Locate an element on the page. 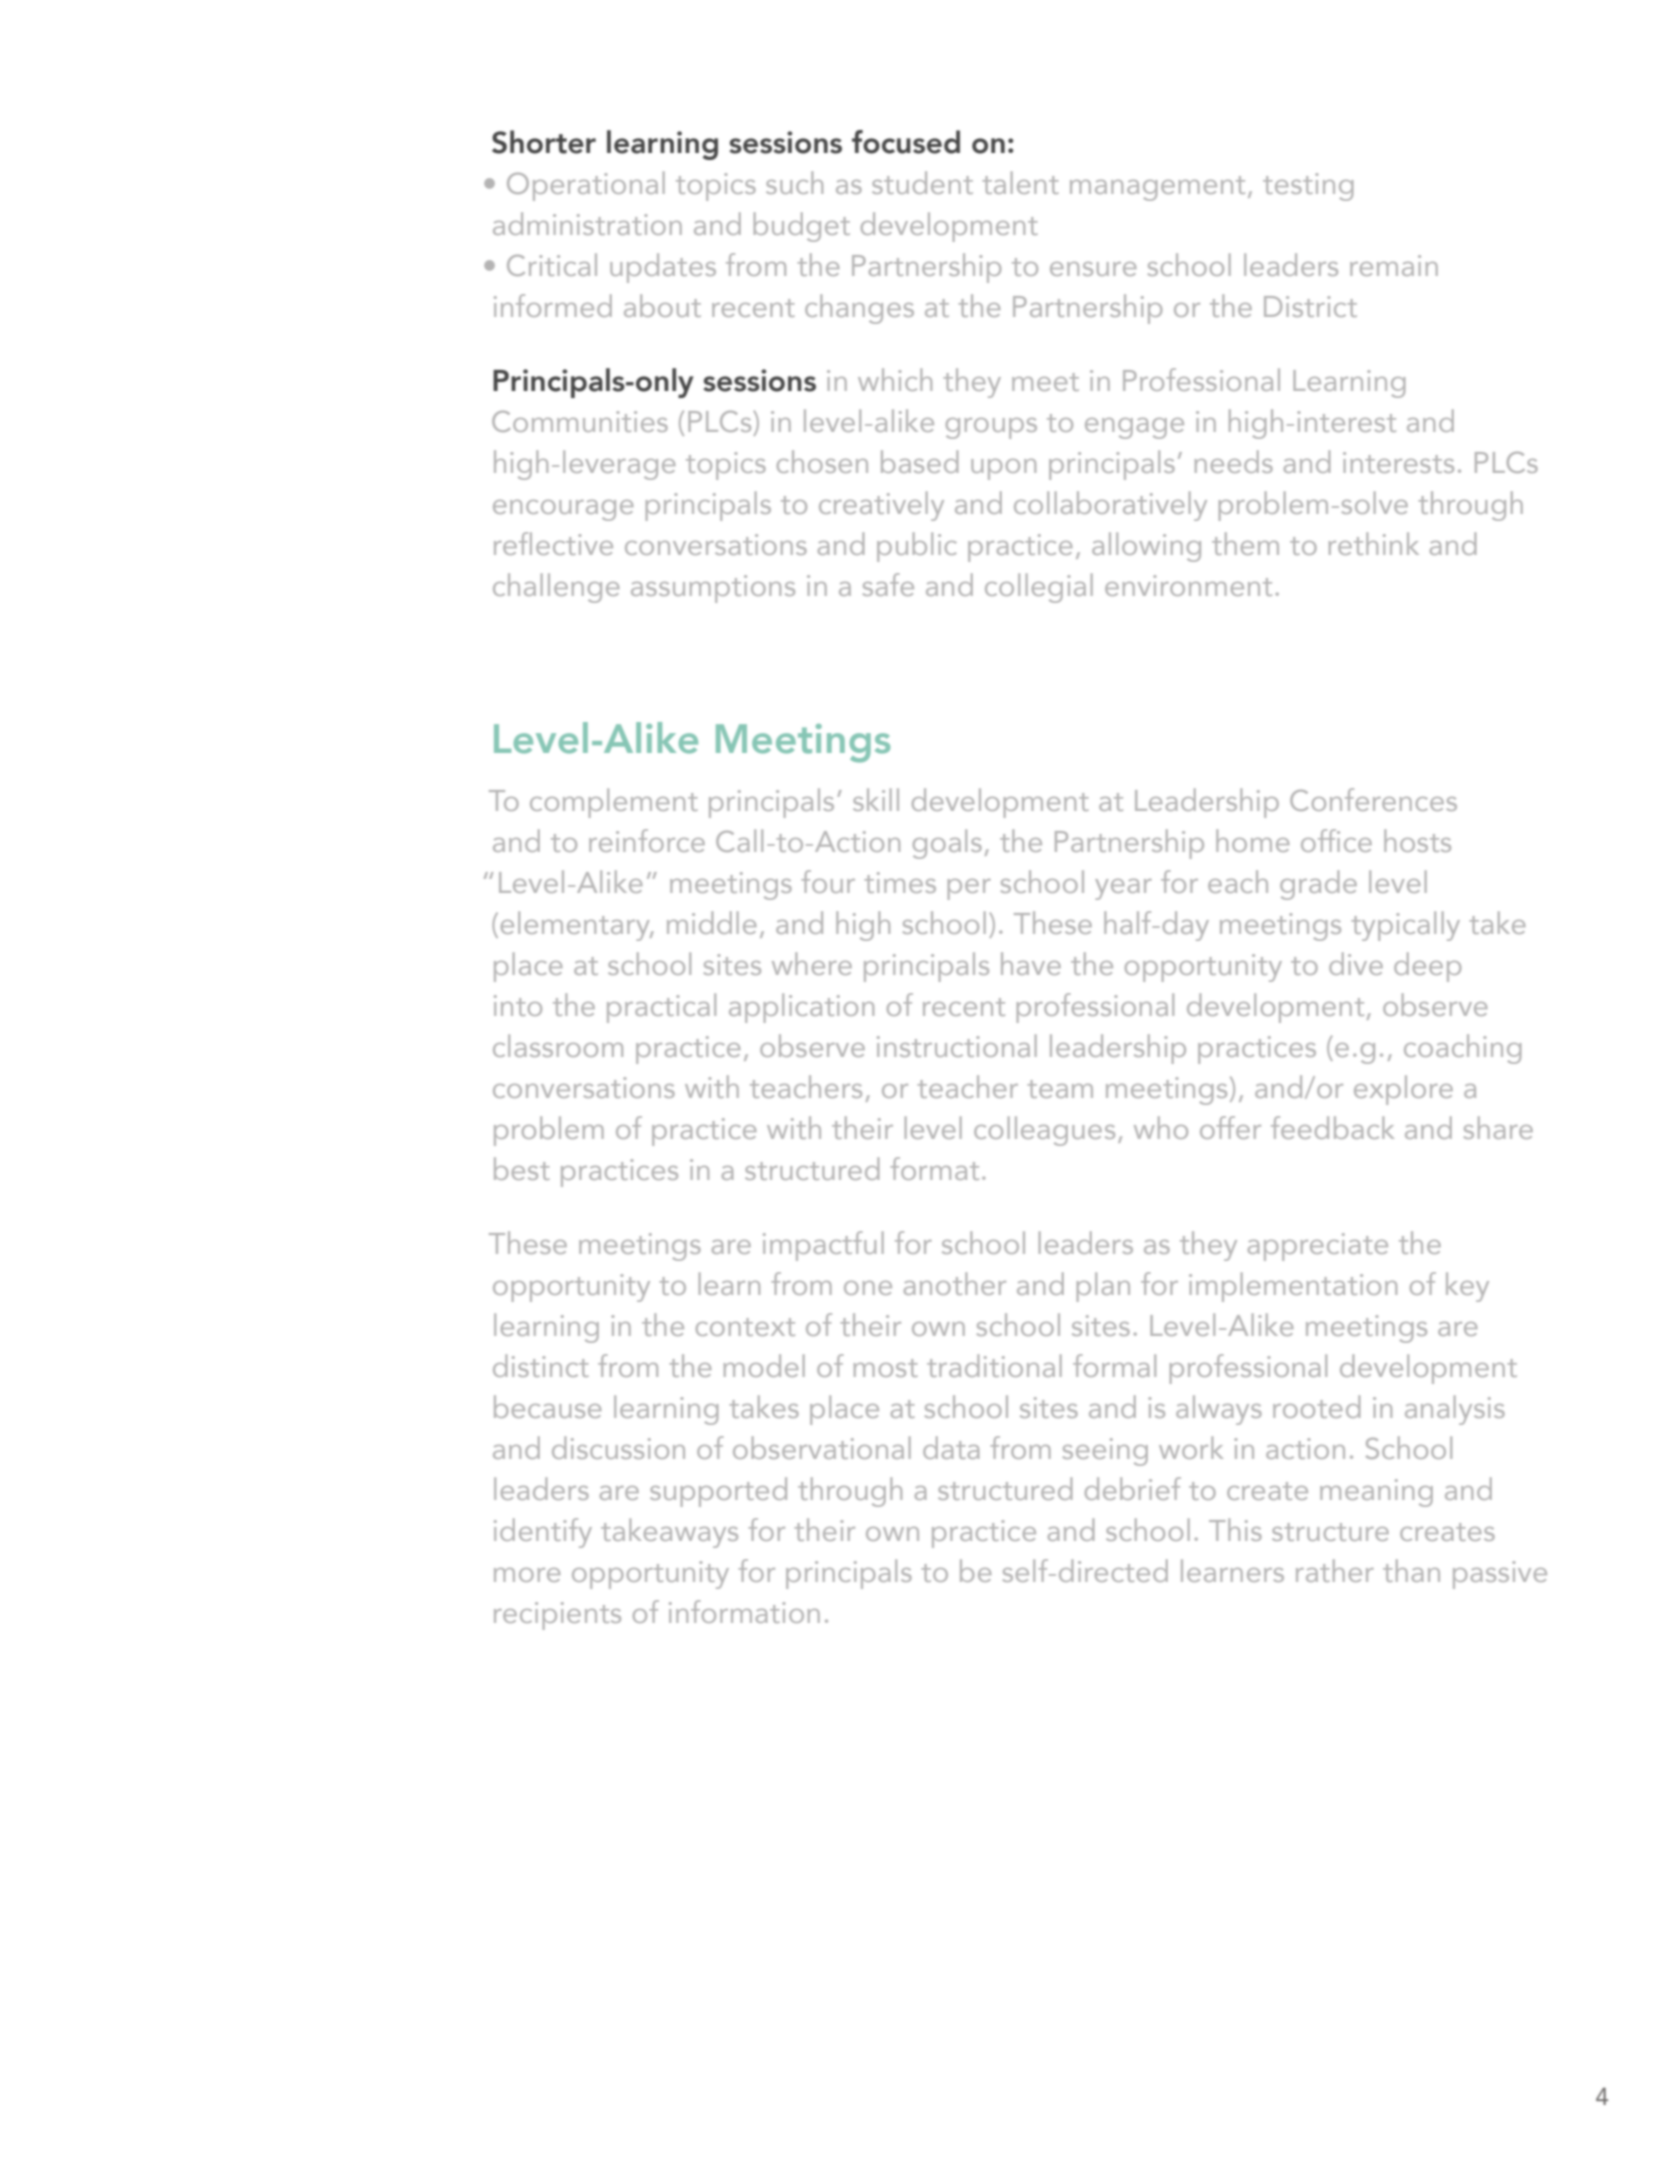 The width and height of the document is (1673, 2165). talent is located at coordinates (1020, 182).
